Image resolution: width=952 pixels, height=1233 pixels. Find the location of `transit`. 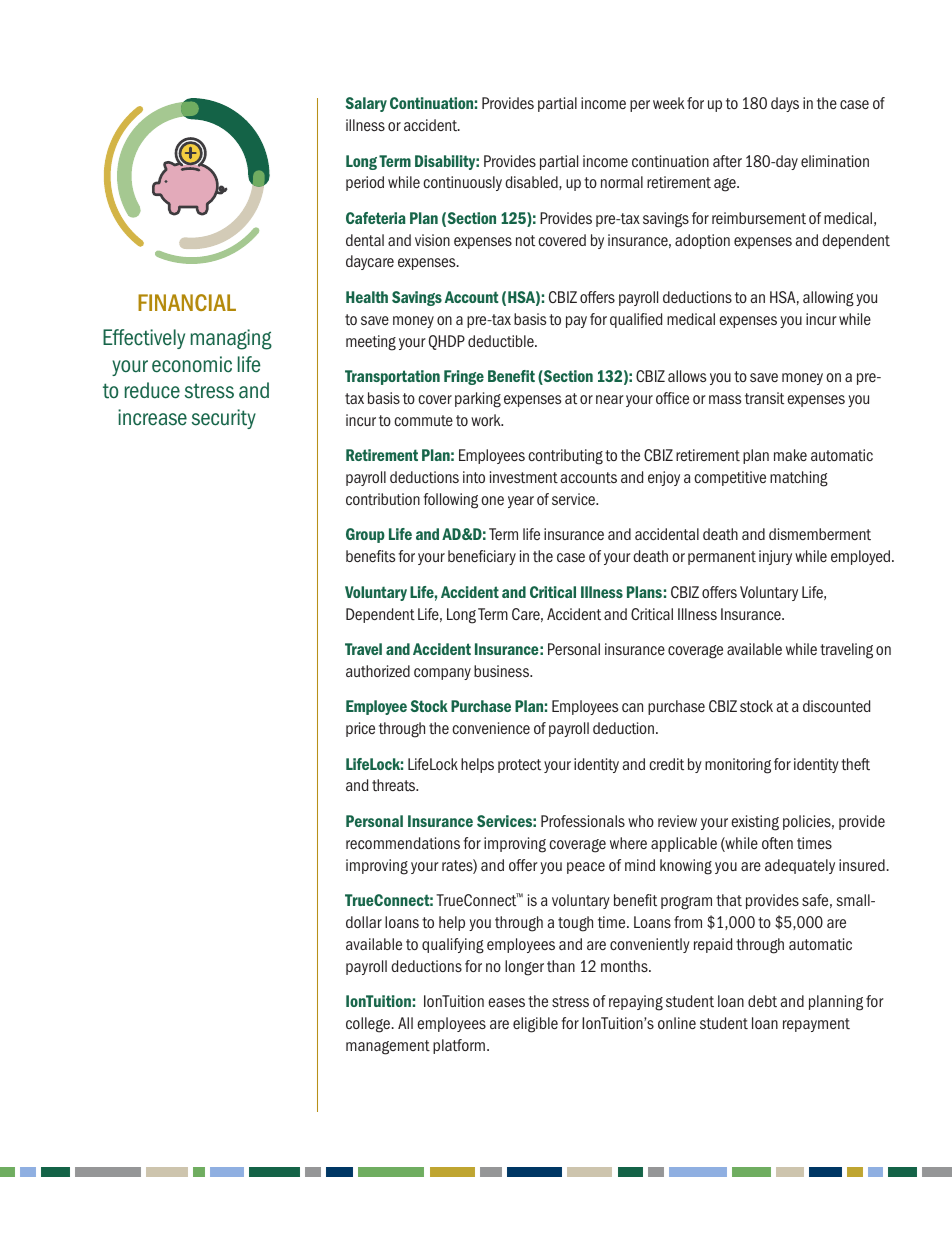

transit is located at coordinates (764, 398).
